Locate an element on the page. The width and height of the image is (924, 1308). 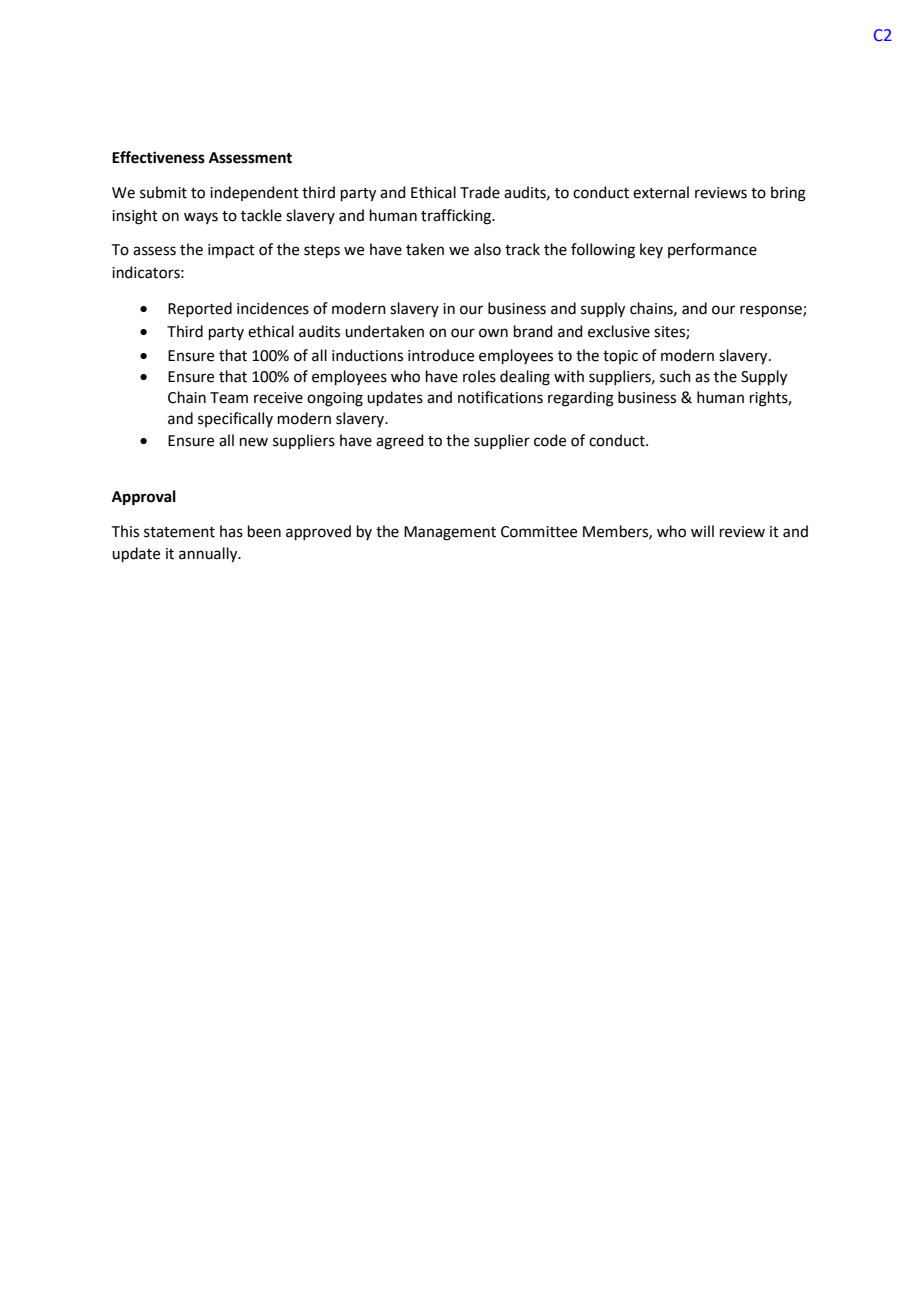
Reported is located at coordinates (200, 309).
